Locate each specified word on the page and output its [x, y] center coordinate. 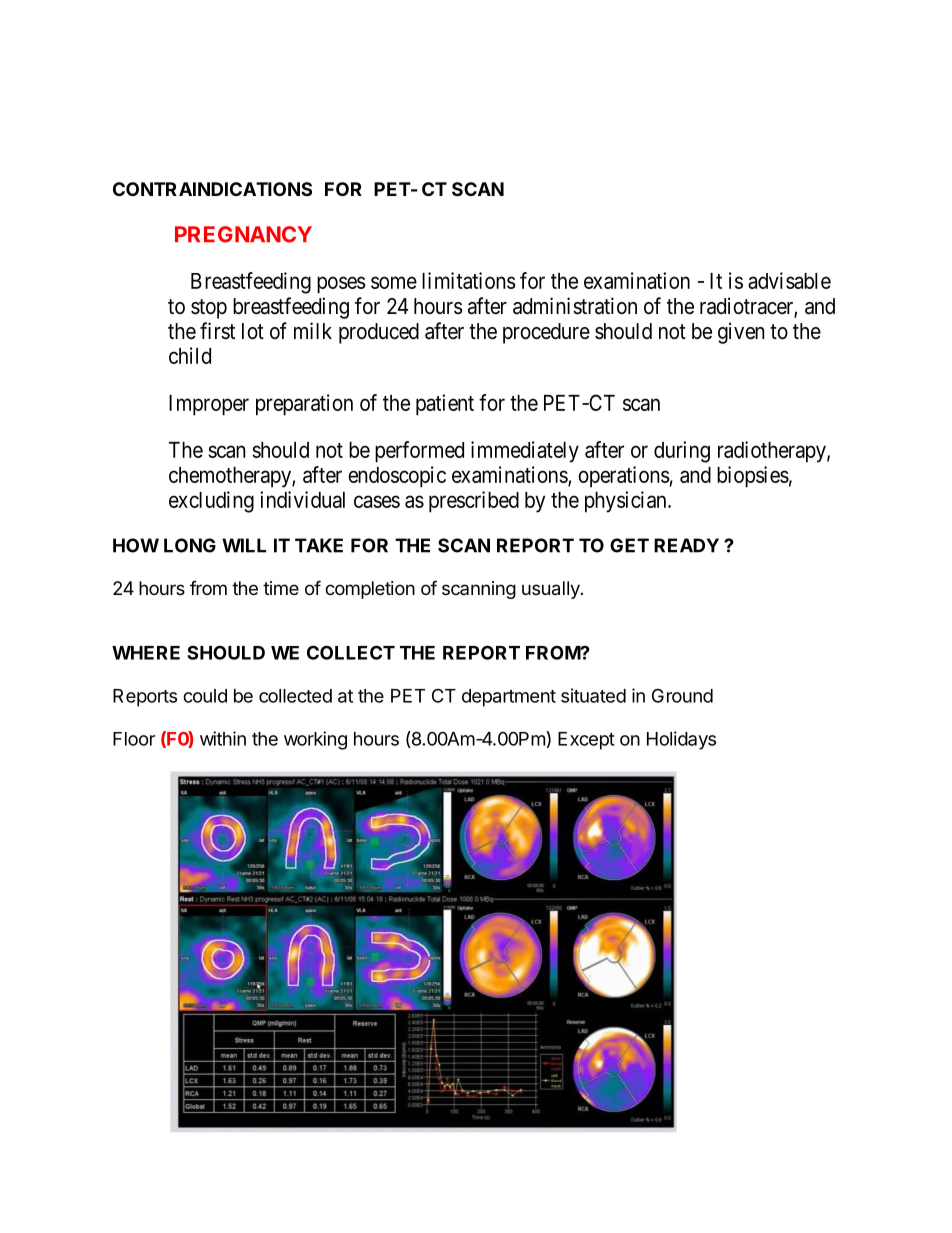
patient [445, 405]
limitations [469, 280]
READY [686, 545]
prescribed [474, 502]
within [223, 738]
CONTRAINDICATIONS [212, 189]
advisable [789, 280]
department [509, 698]
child [190, 355]
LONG [190, 545]
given [741, 333]
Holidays [681, 740]
